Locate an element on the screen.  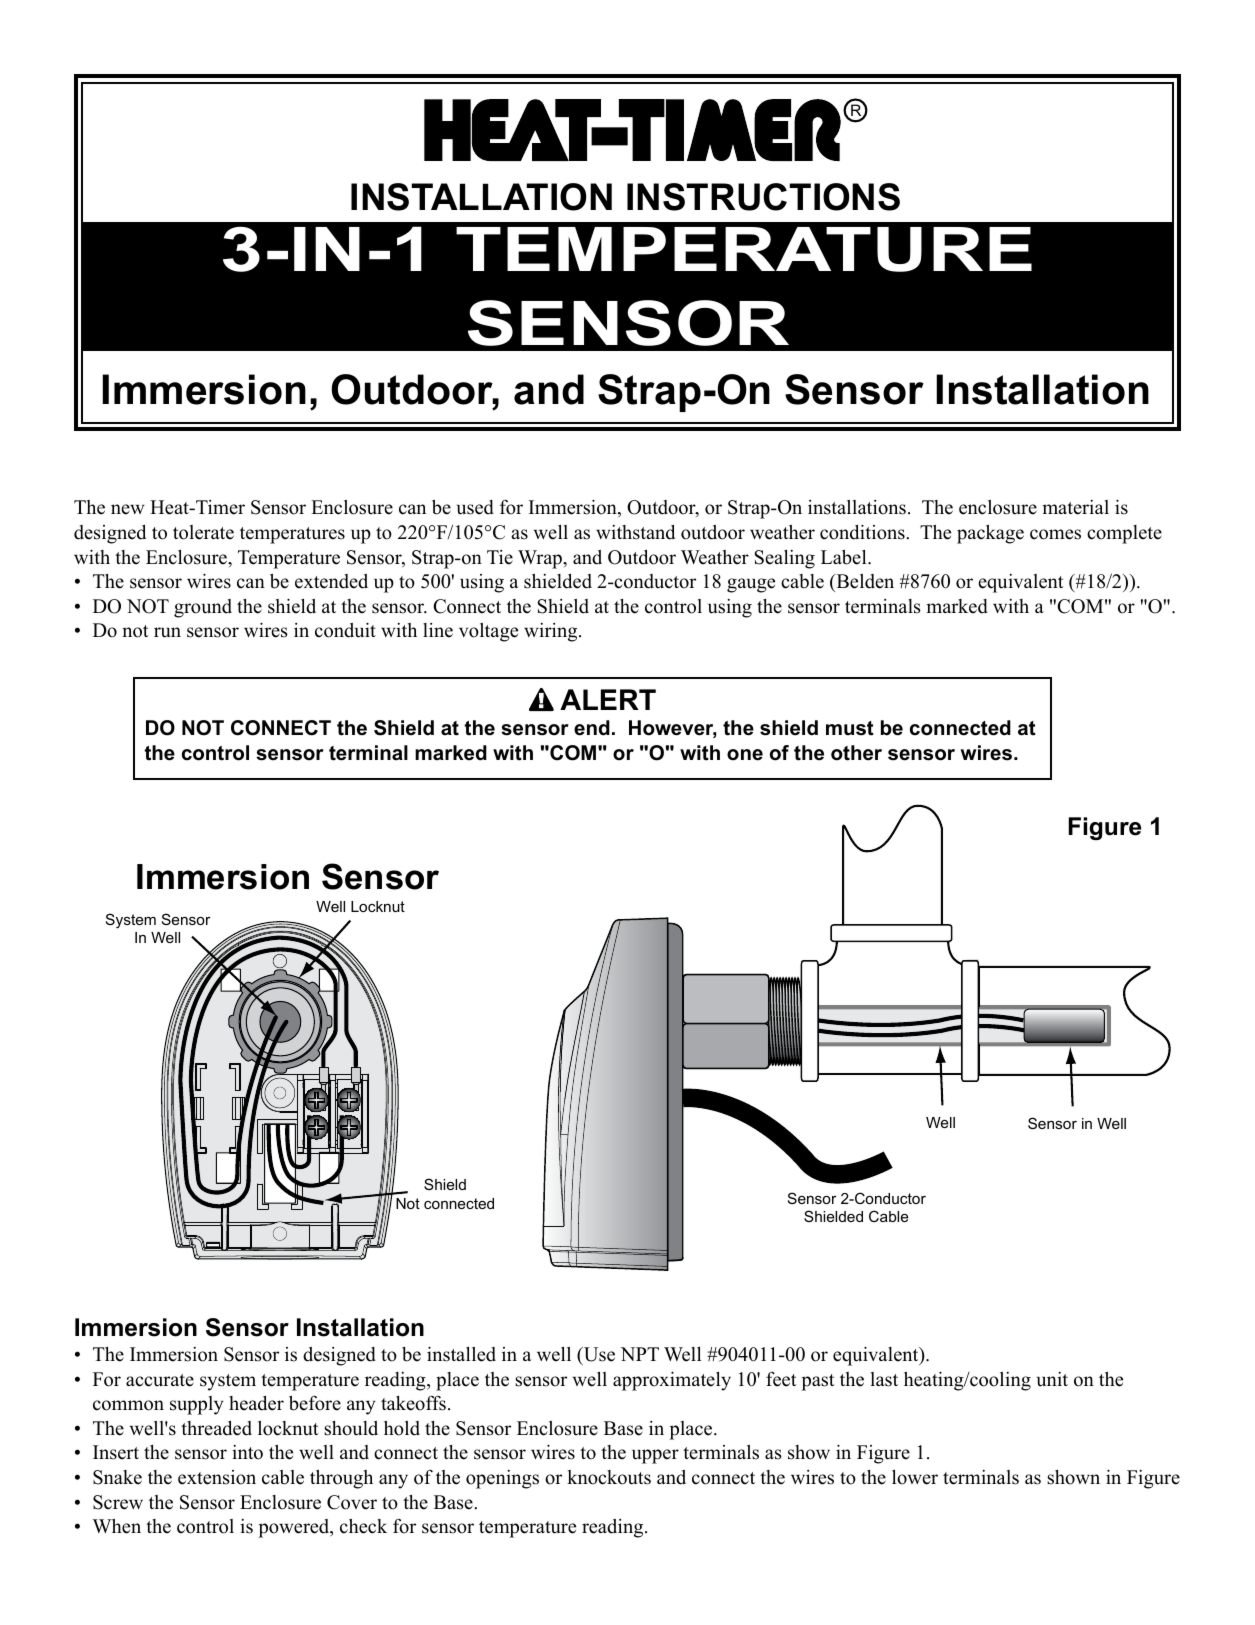
INSTRUCTIONS is located at coordinates (763, 197).
